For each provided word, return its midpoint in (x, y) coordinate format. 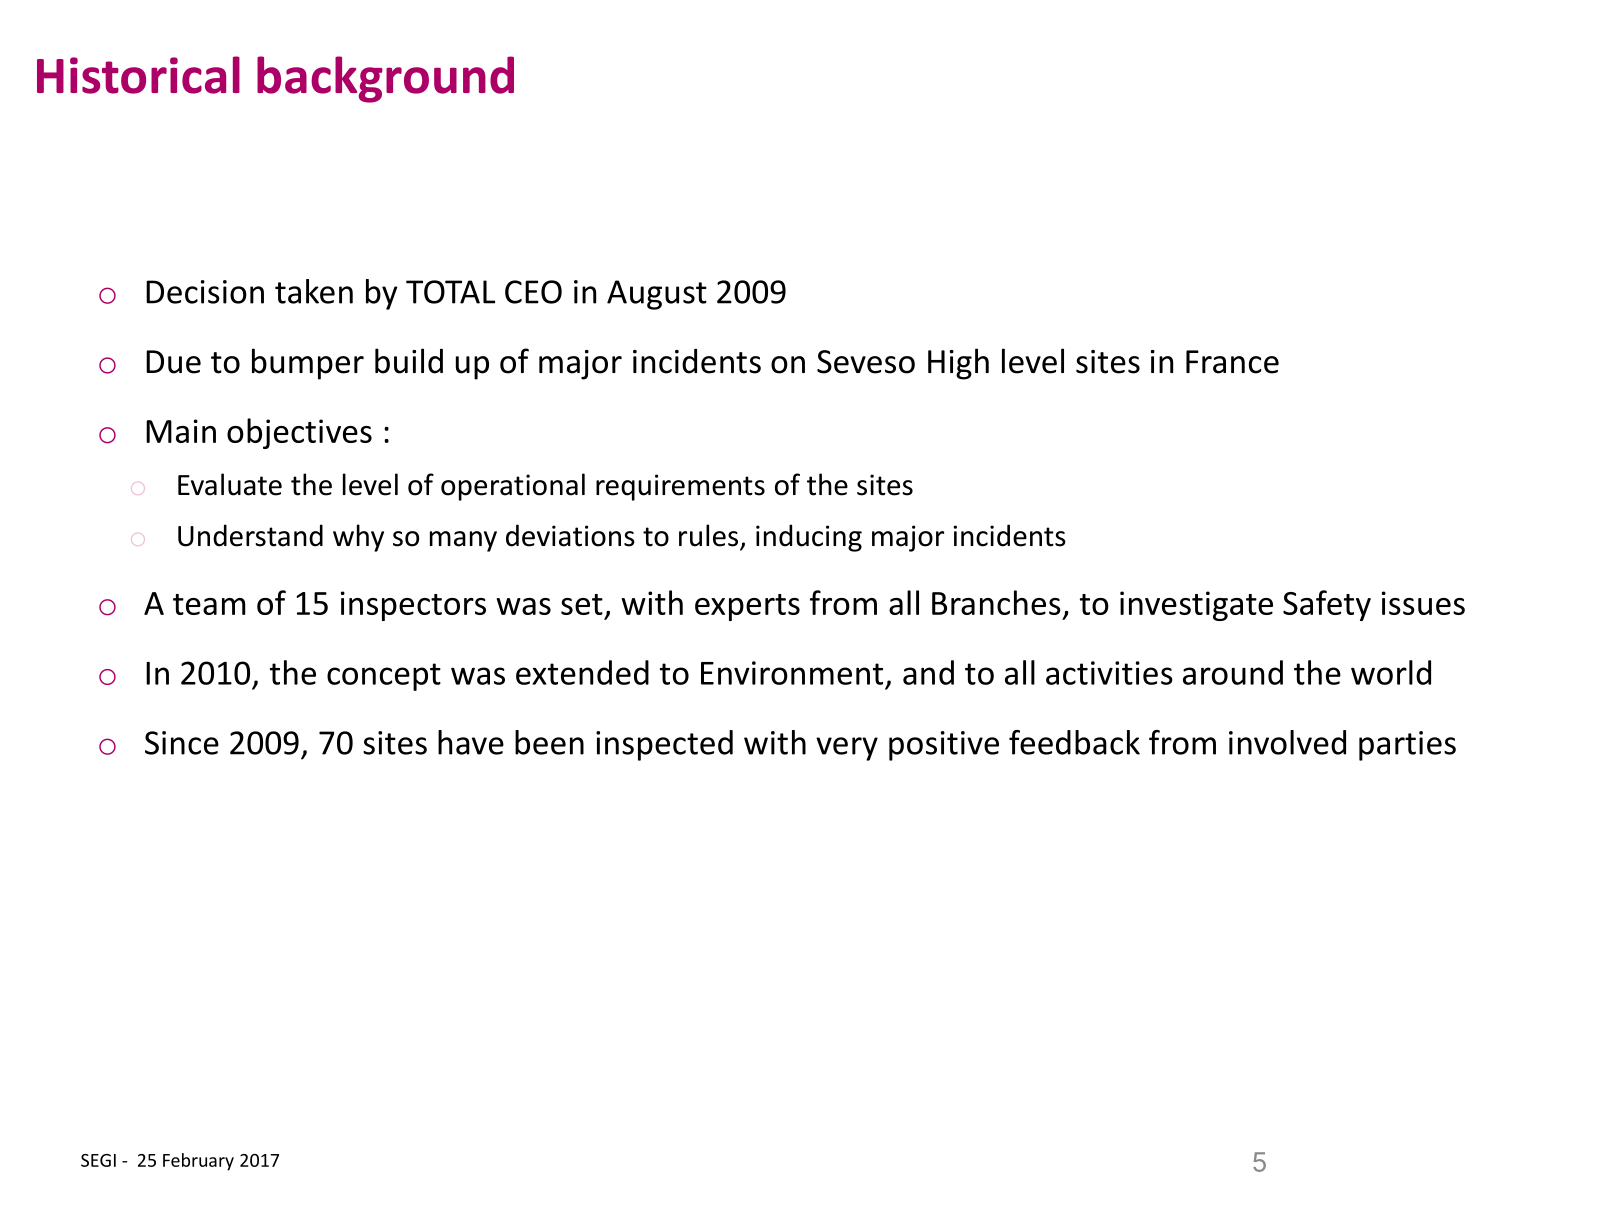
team (209, 604)
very (847, 749)
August (657, 295)
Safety (1327, 605)
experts (747, 607)
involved (1287, 742)
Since (182, 743)
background (385, 79)
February (198, 1162)
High (958, 364)
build (409, 361)
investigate (1196, 606)
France (1232, 362)
